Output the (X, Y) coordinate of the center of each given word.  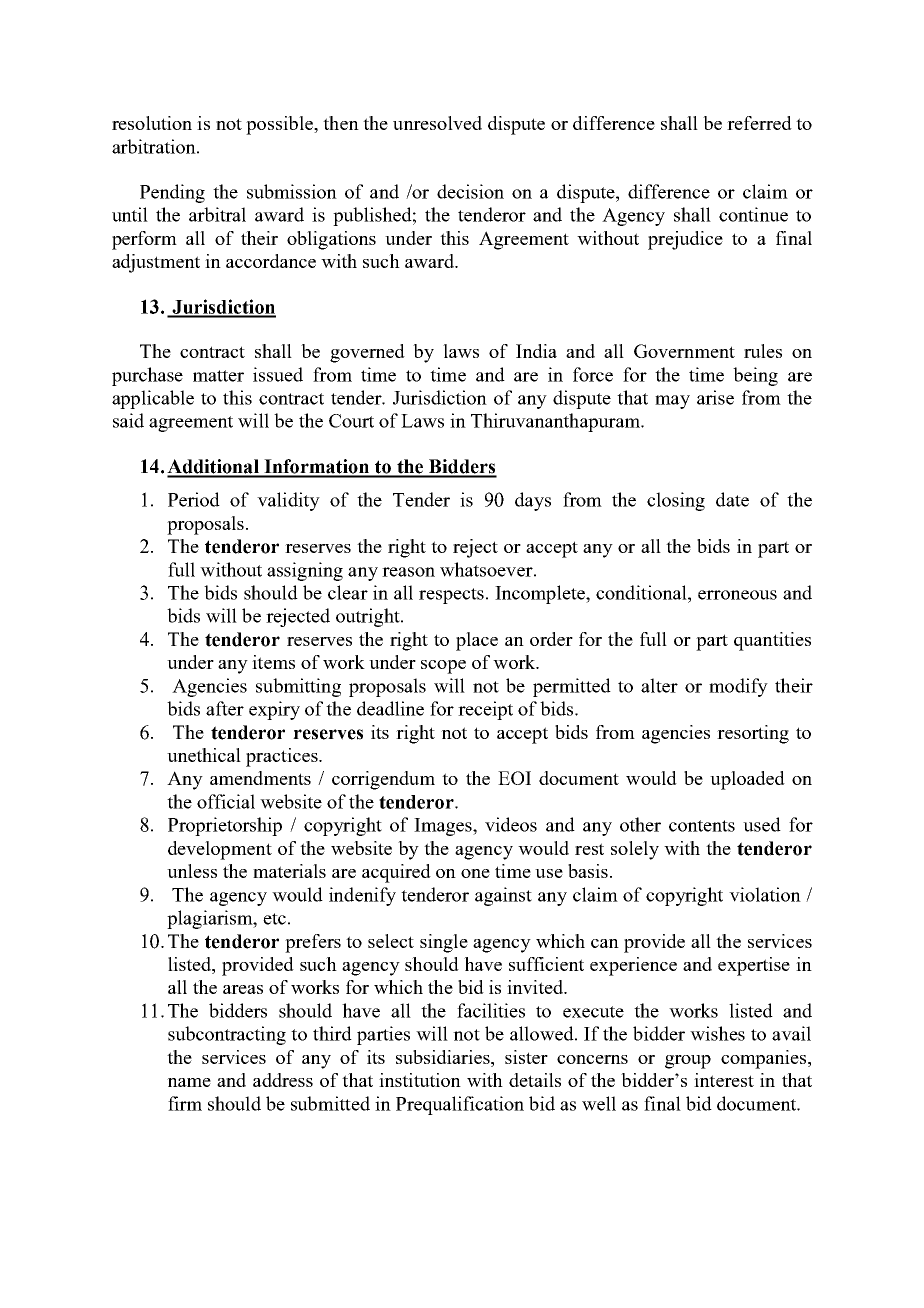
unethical (204, 755)
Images (444, 827)
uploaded (747, 780)
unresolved (437, 123)
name (189, 1082)
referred (759, 123)
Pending (172, 193)
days (533, 501)
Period (194, 499)
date (732, 499)
